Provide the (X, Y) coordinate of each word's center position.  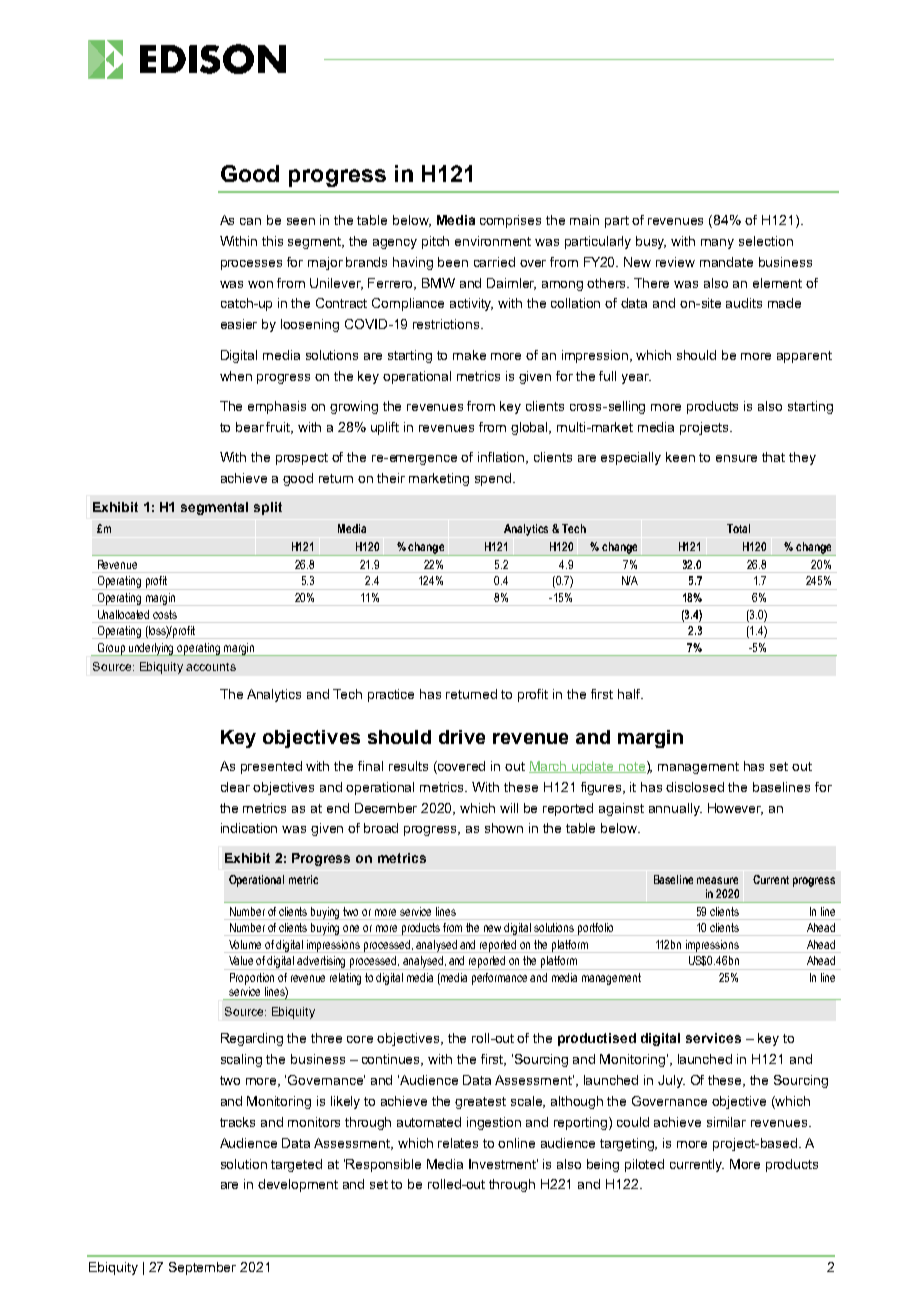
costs (165, 614)
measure (717, 880)
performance (499, 979)
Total (738, 528)
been (453, 262)
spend (494, 479)
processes (251, 265)
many (717, 244)
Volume (245, 944)
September (202, 1268)
